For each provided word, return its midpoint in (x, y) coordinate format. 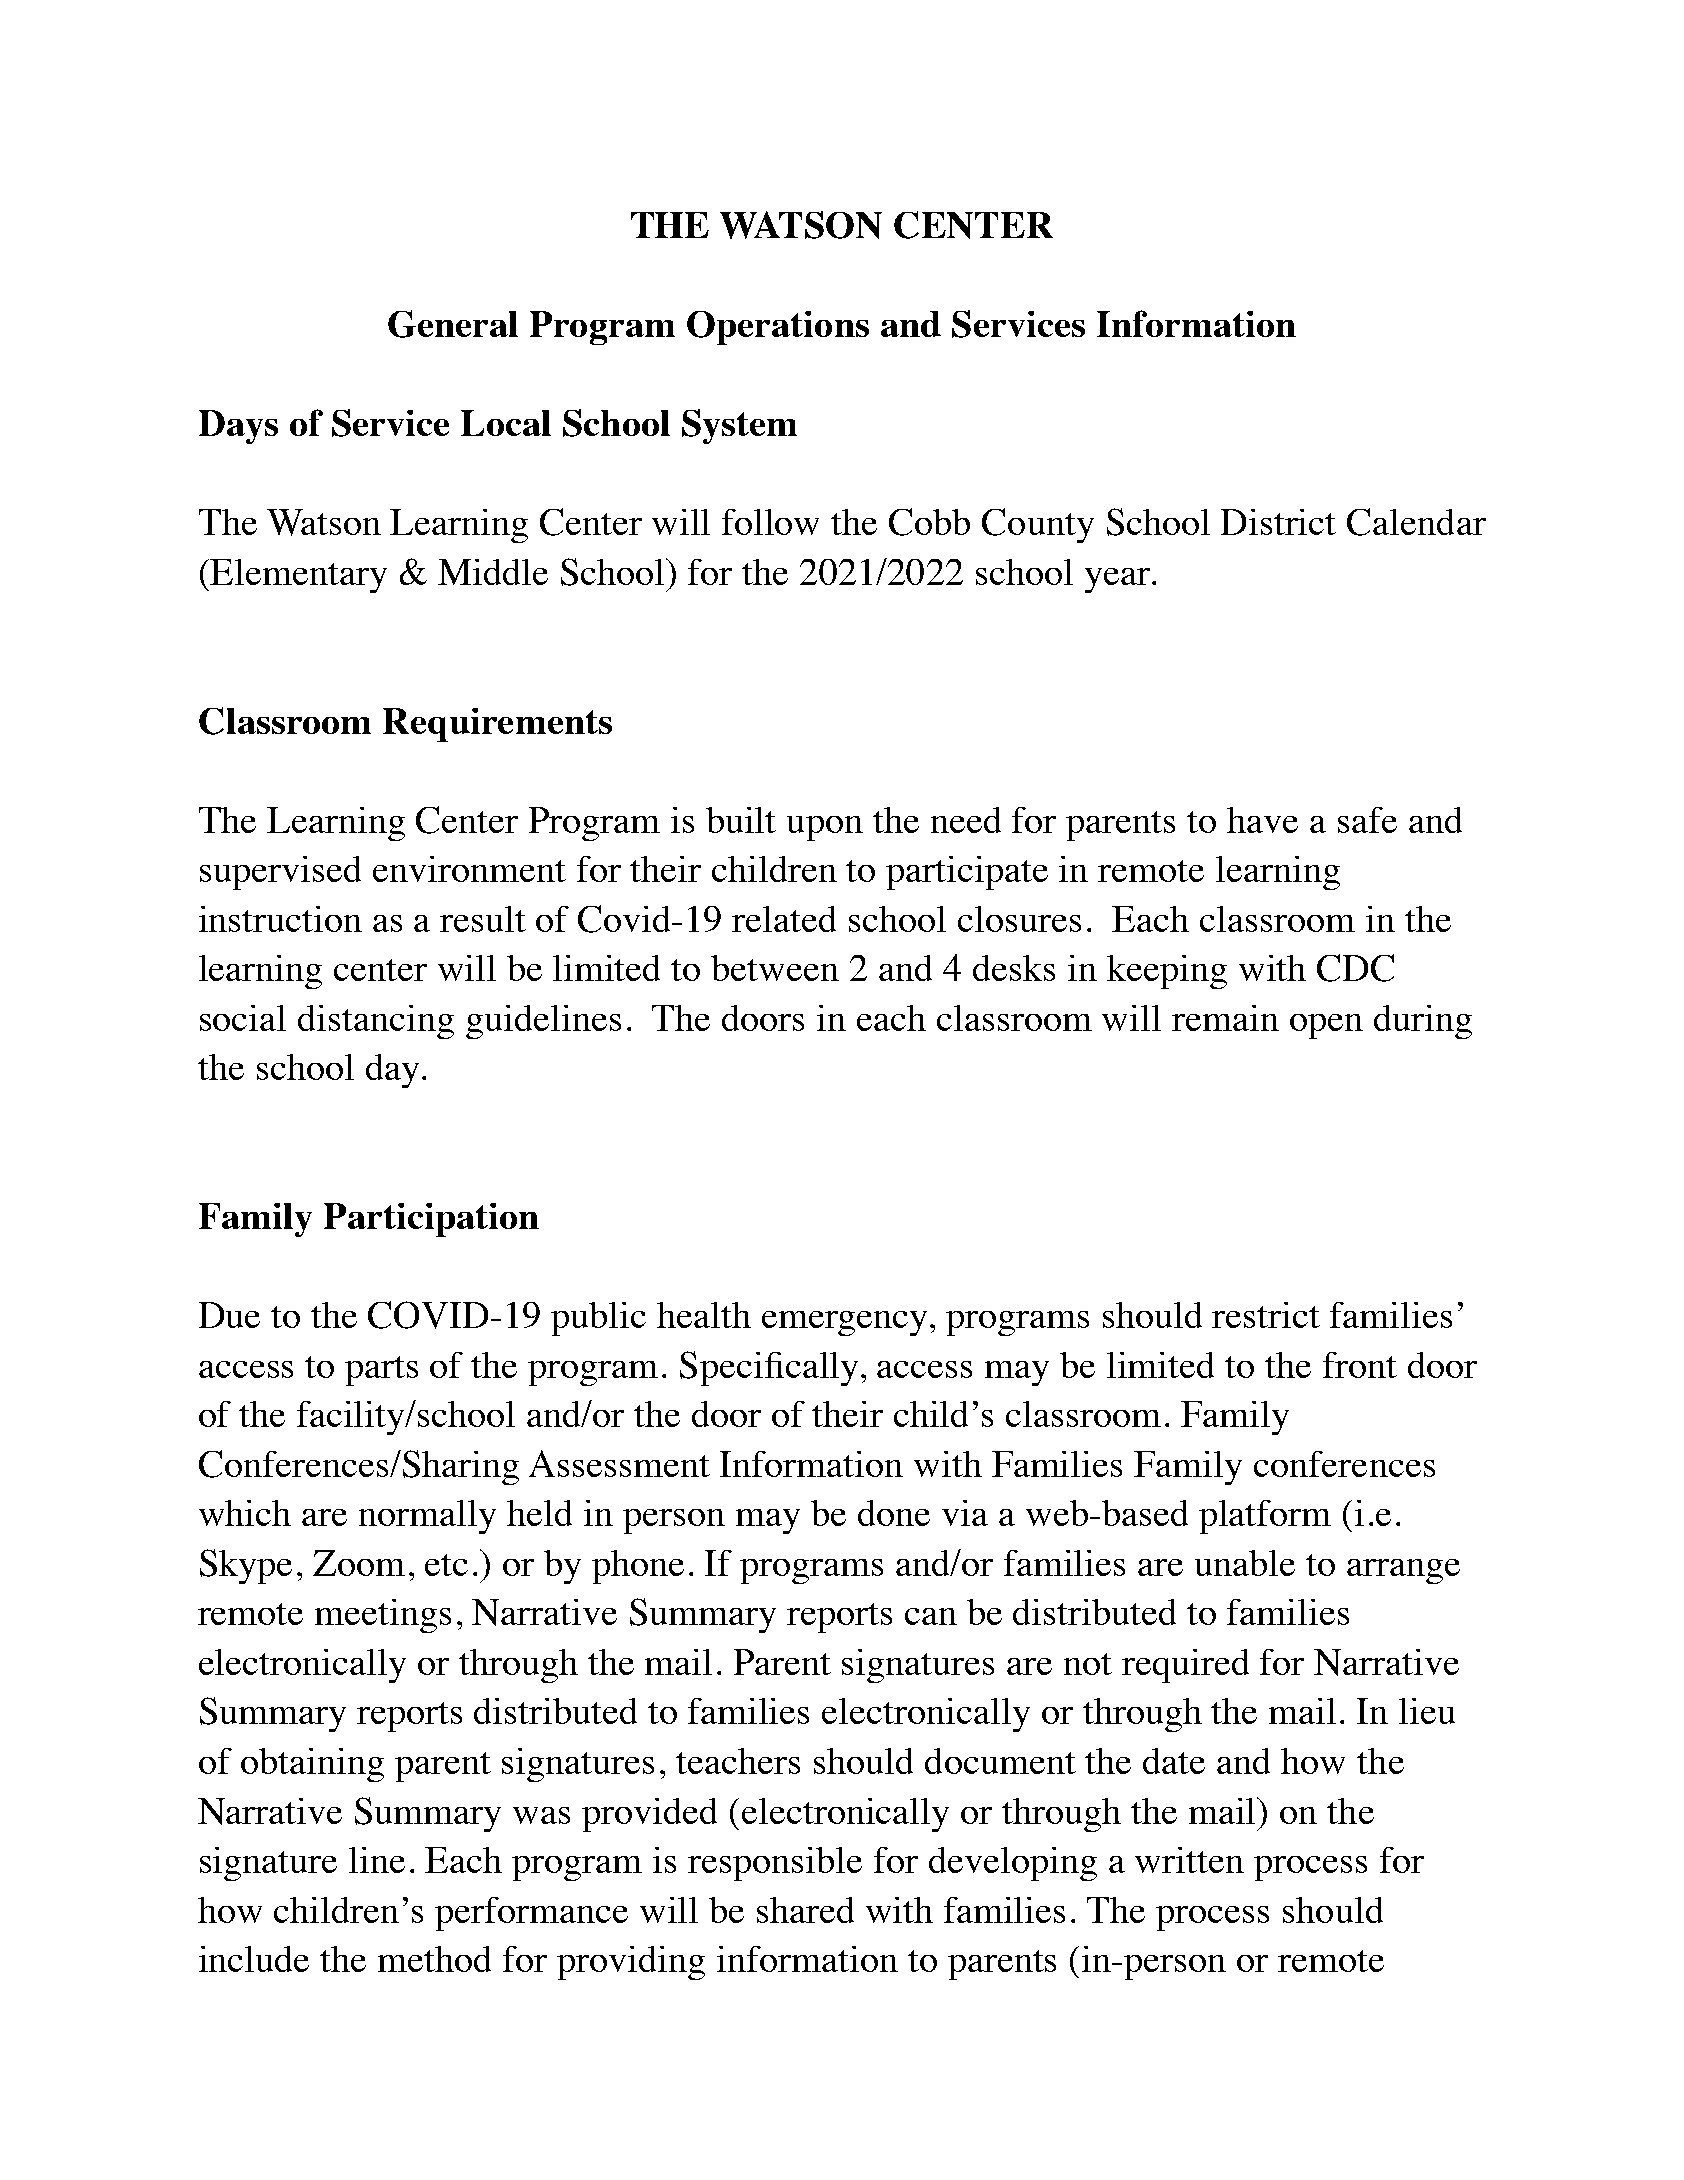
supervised (280, 873)
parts (381, 1371)
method (434, 1959)
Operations (778, 328)
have (1262, 820)
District (1278, 522)
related (784, 919)
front (1360, 1365)
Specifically (771, 1368)
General (453, 324)
